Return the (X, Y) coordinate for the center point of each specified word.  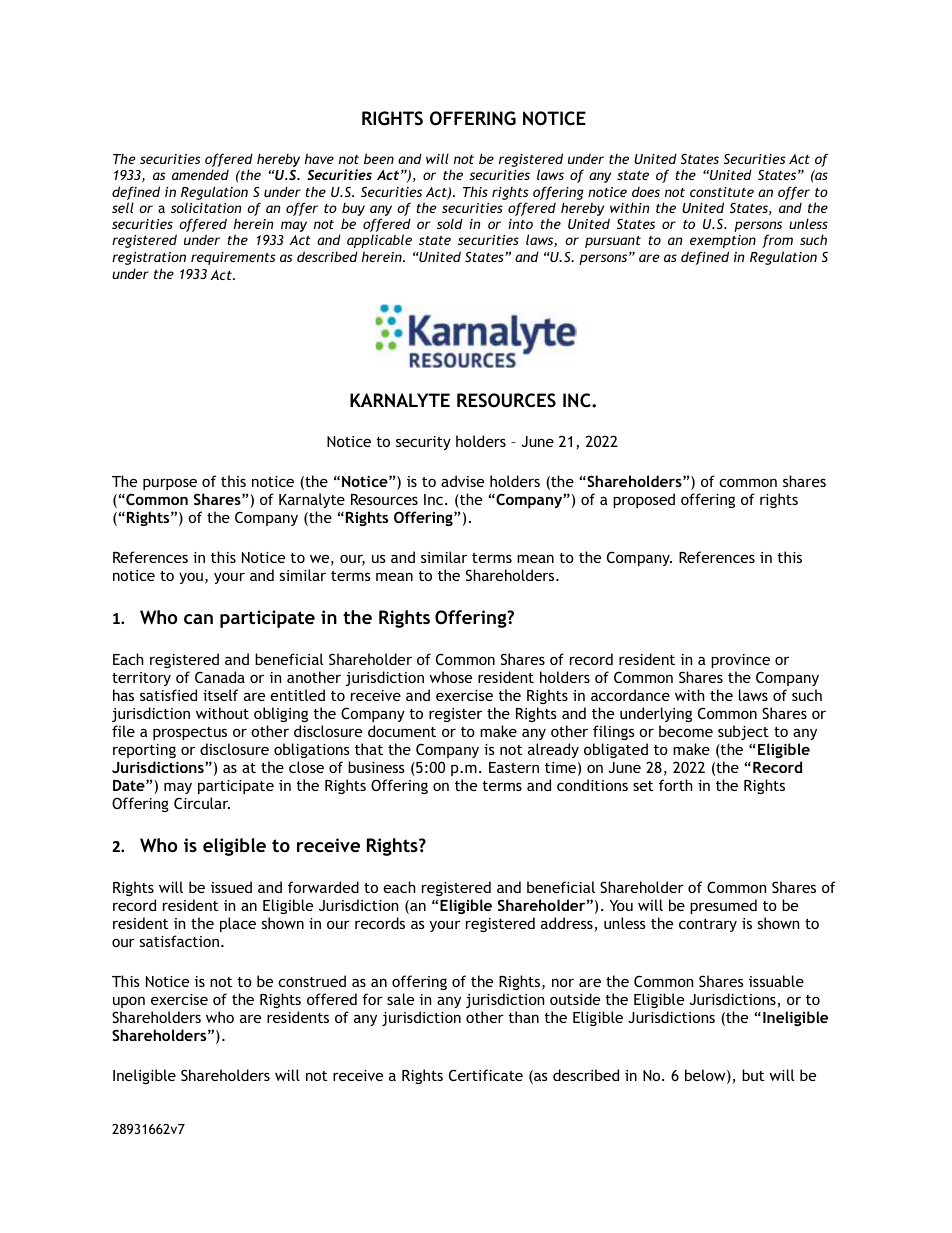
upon (129, 1002)
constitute (722, 192)
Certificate (486, 1075)
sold (450, 223)
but (753, 1075)
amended (200, 174)
